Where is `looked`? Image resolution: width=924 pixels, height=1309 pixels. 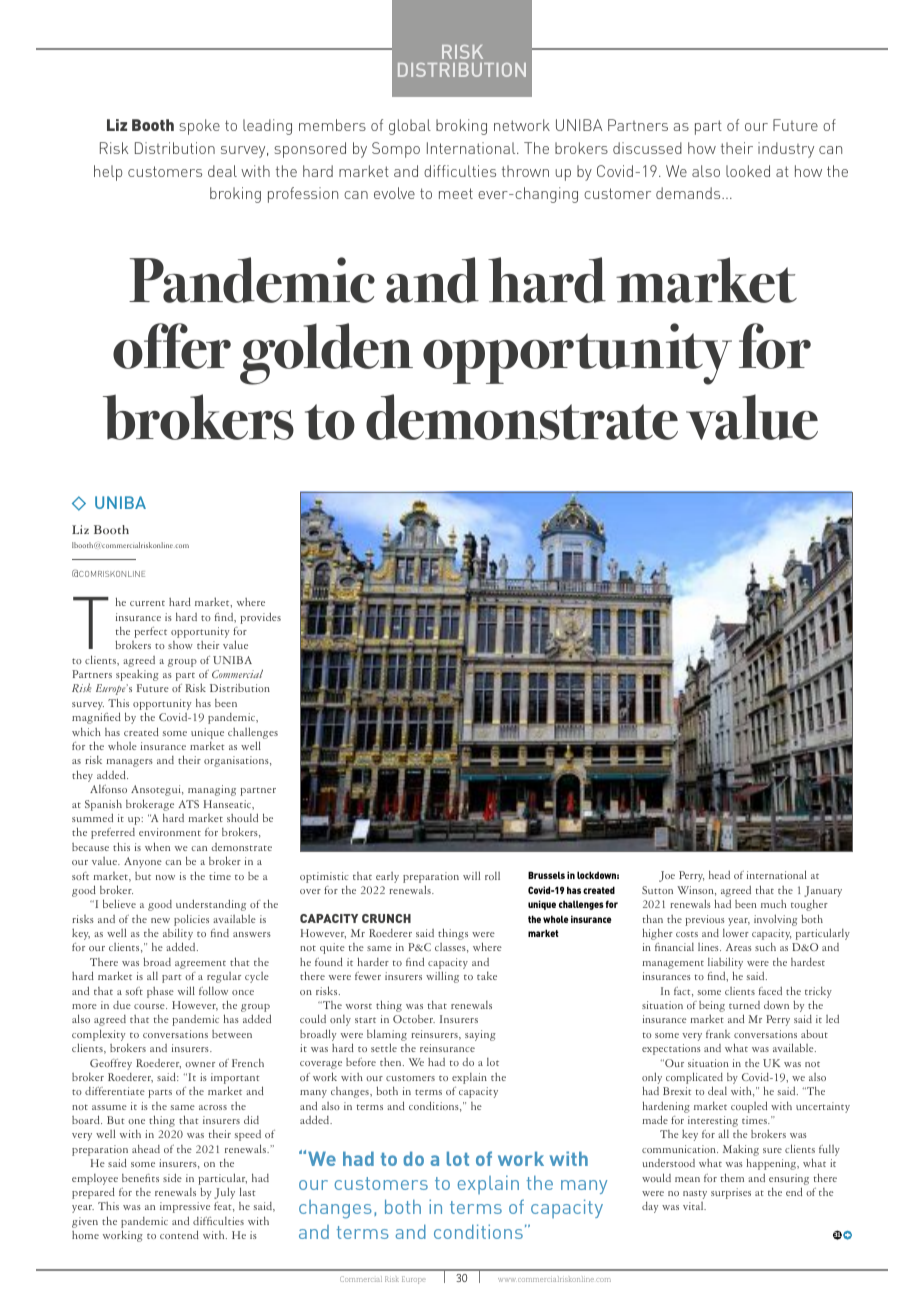
looked is located at coordinates (748, 171).
